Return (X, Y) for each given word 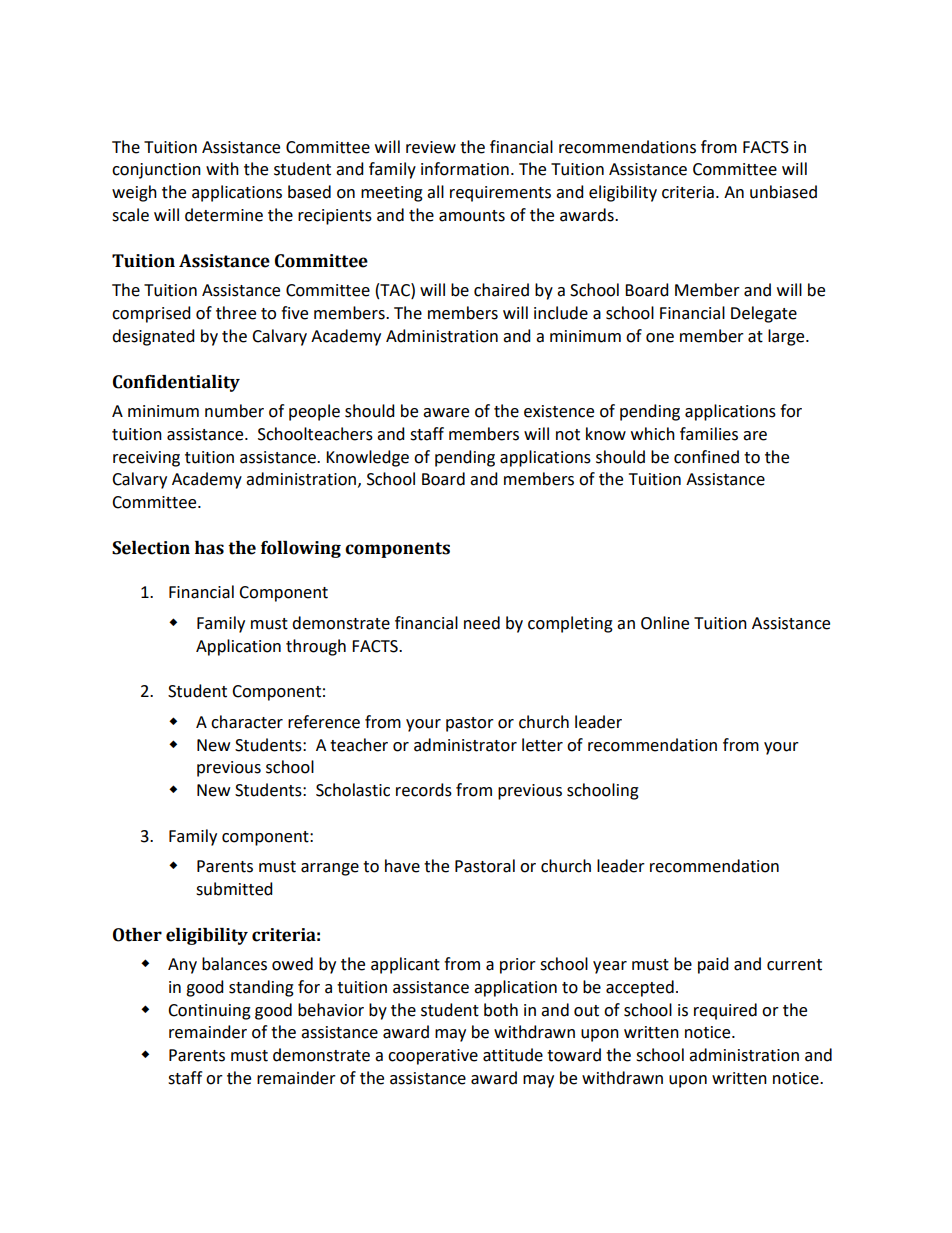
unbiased (783, 192)
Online (665, 623)
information (465, 169)
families (709, 434)
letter (542, 745)
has (209, 548)
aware (446, 413)
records (424, 790)
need (482, 623)
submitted (234, 889)
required (725, 1011)
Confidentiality (176, 383)
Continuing (209, 1012)
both (501, 1010)
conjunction (156, 171)
